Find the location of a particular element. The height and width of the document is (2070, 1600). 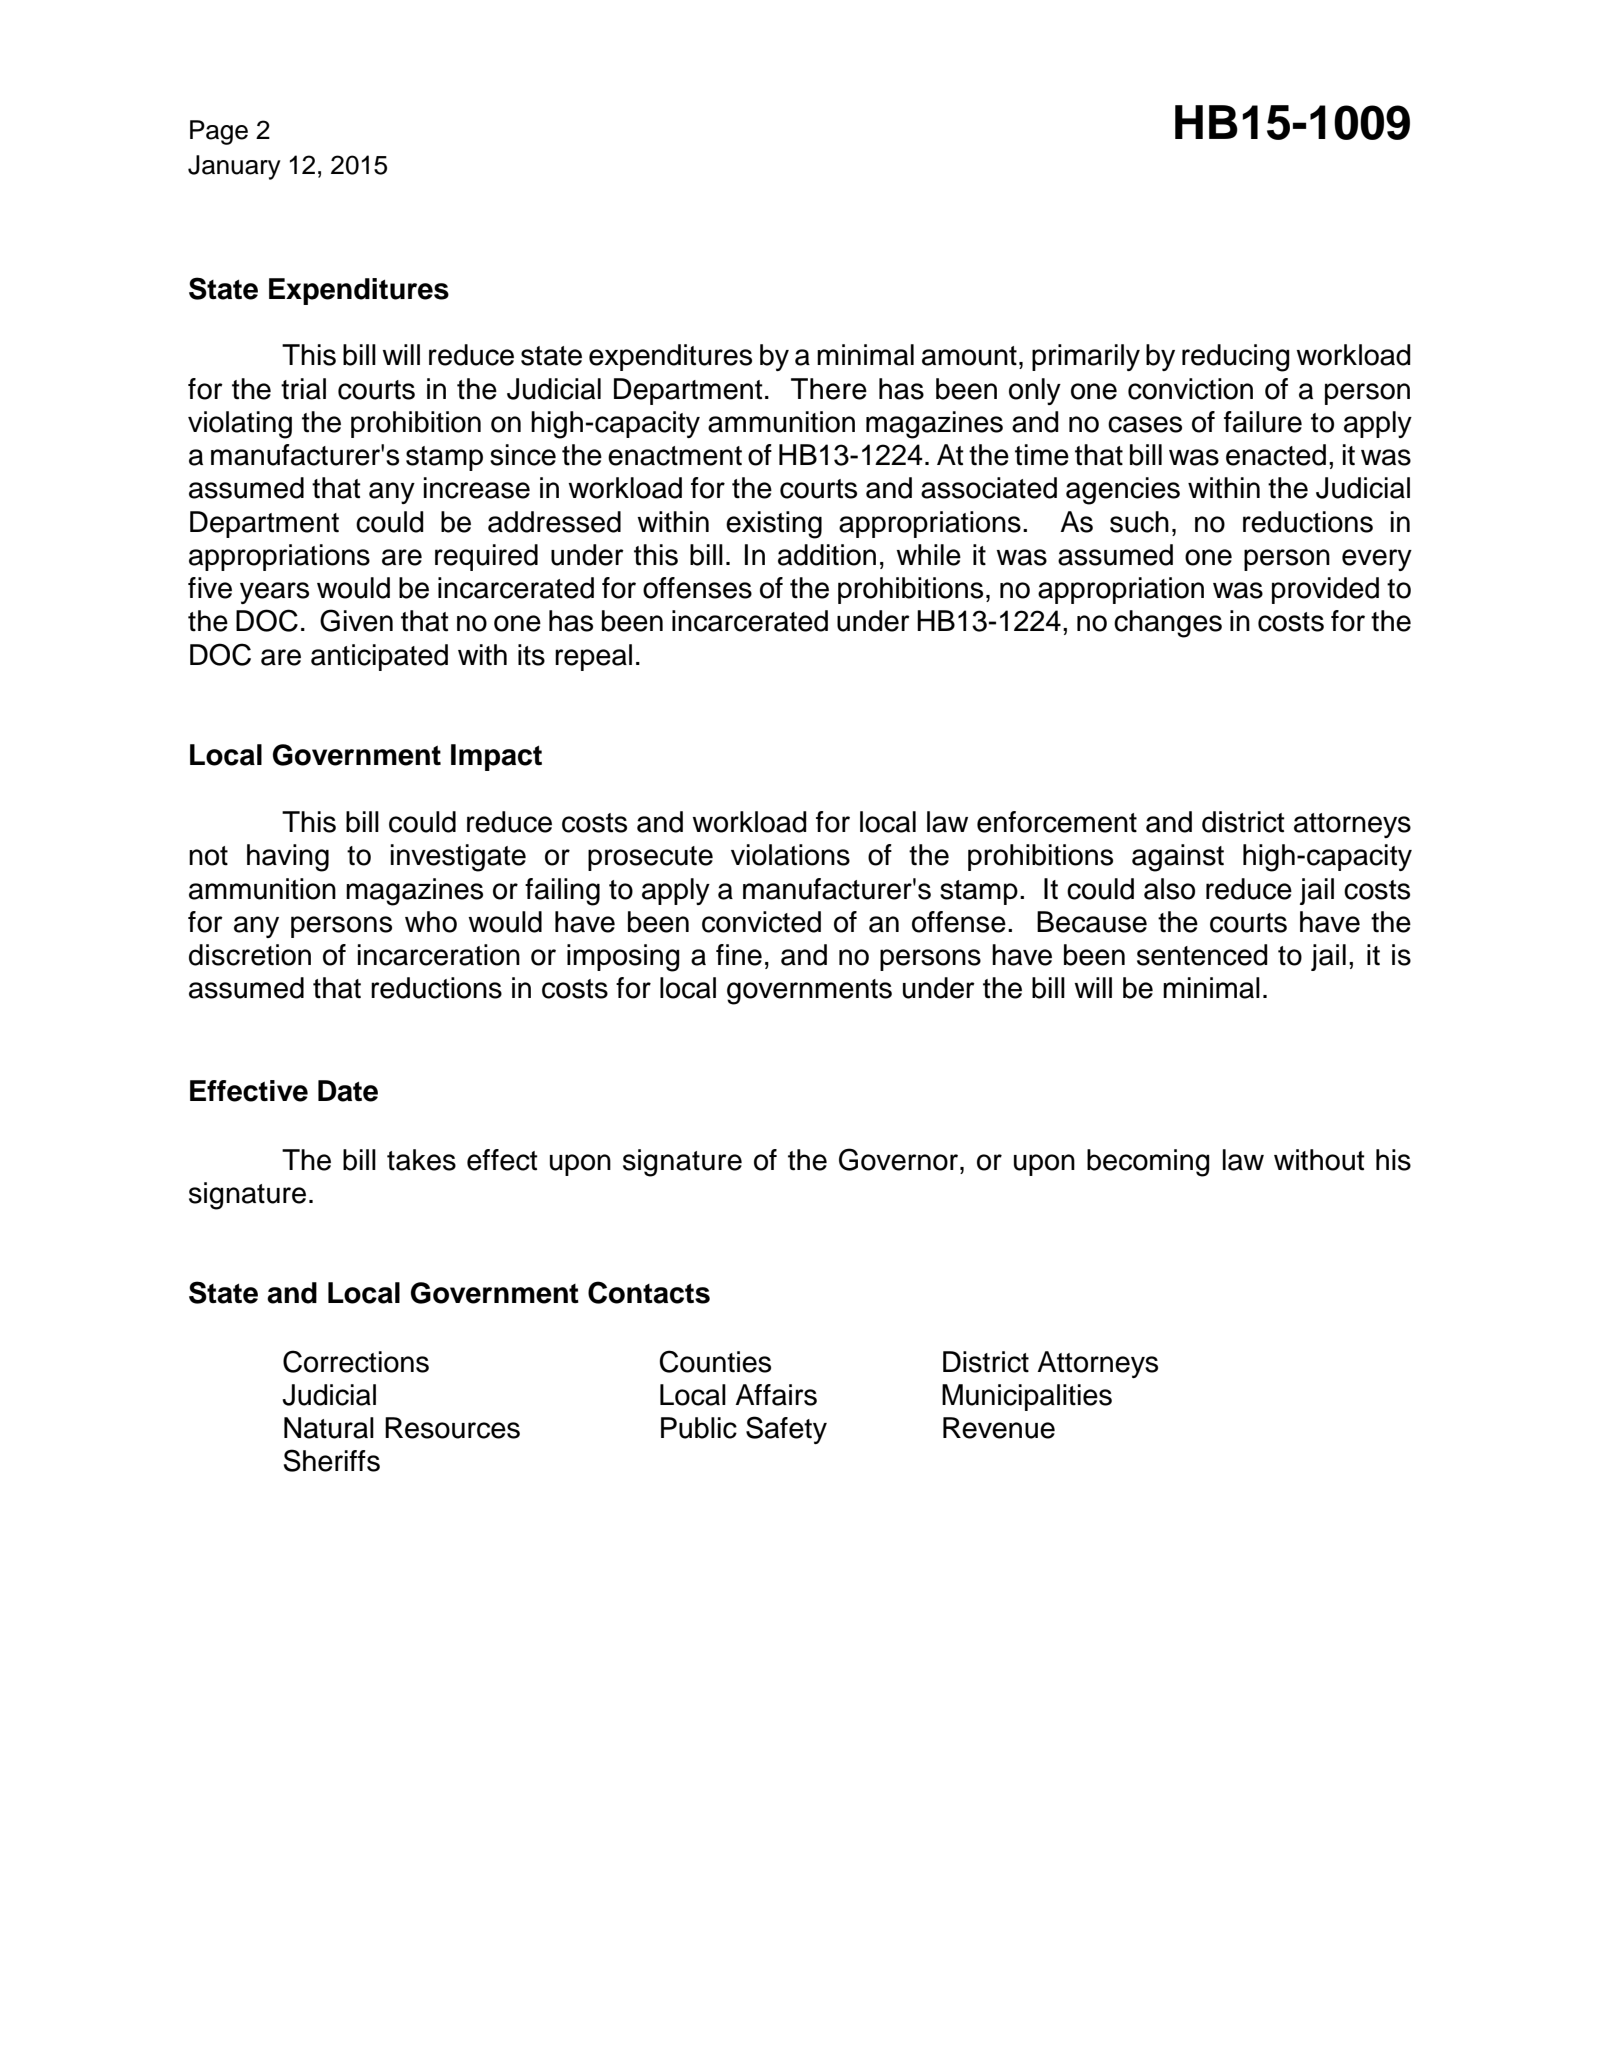

reducing is located at coordinates (1236, 358).
